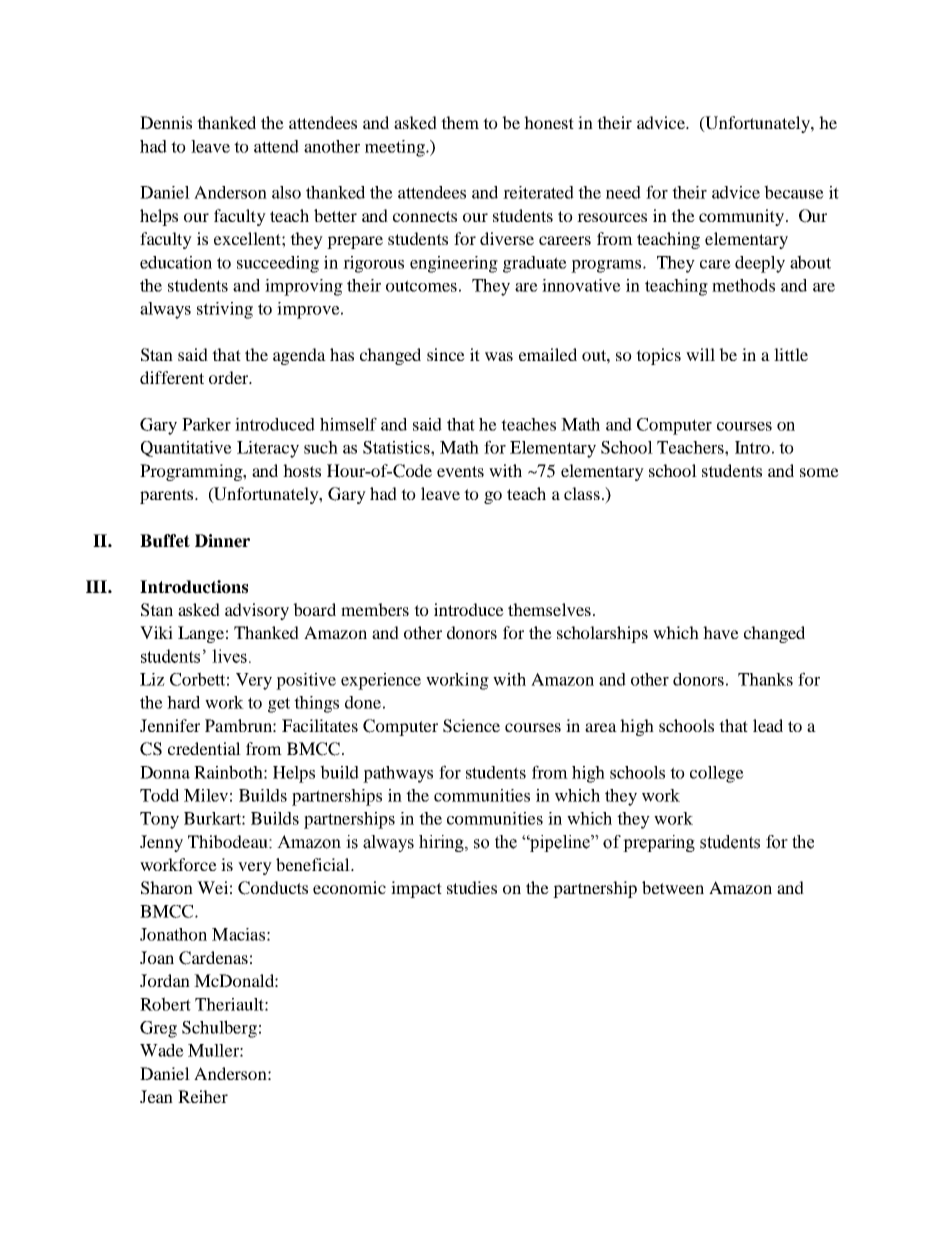  What do you see at coordinates (203, 1096) in the screenshot?
I see `Reiher` at bounding box center [203, 1096].
